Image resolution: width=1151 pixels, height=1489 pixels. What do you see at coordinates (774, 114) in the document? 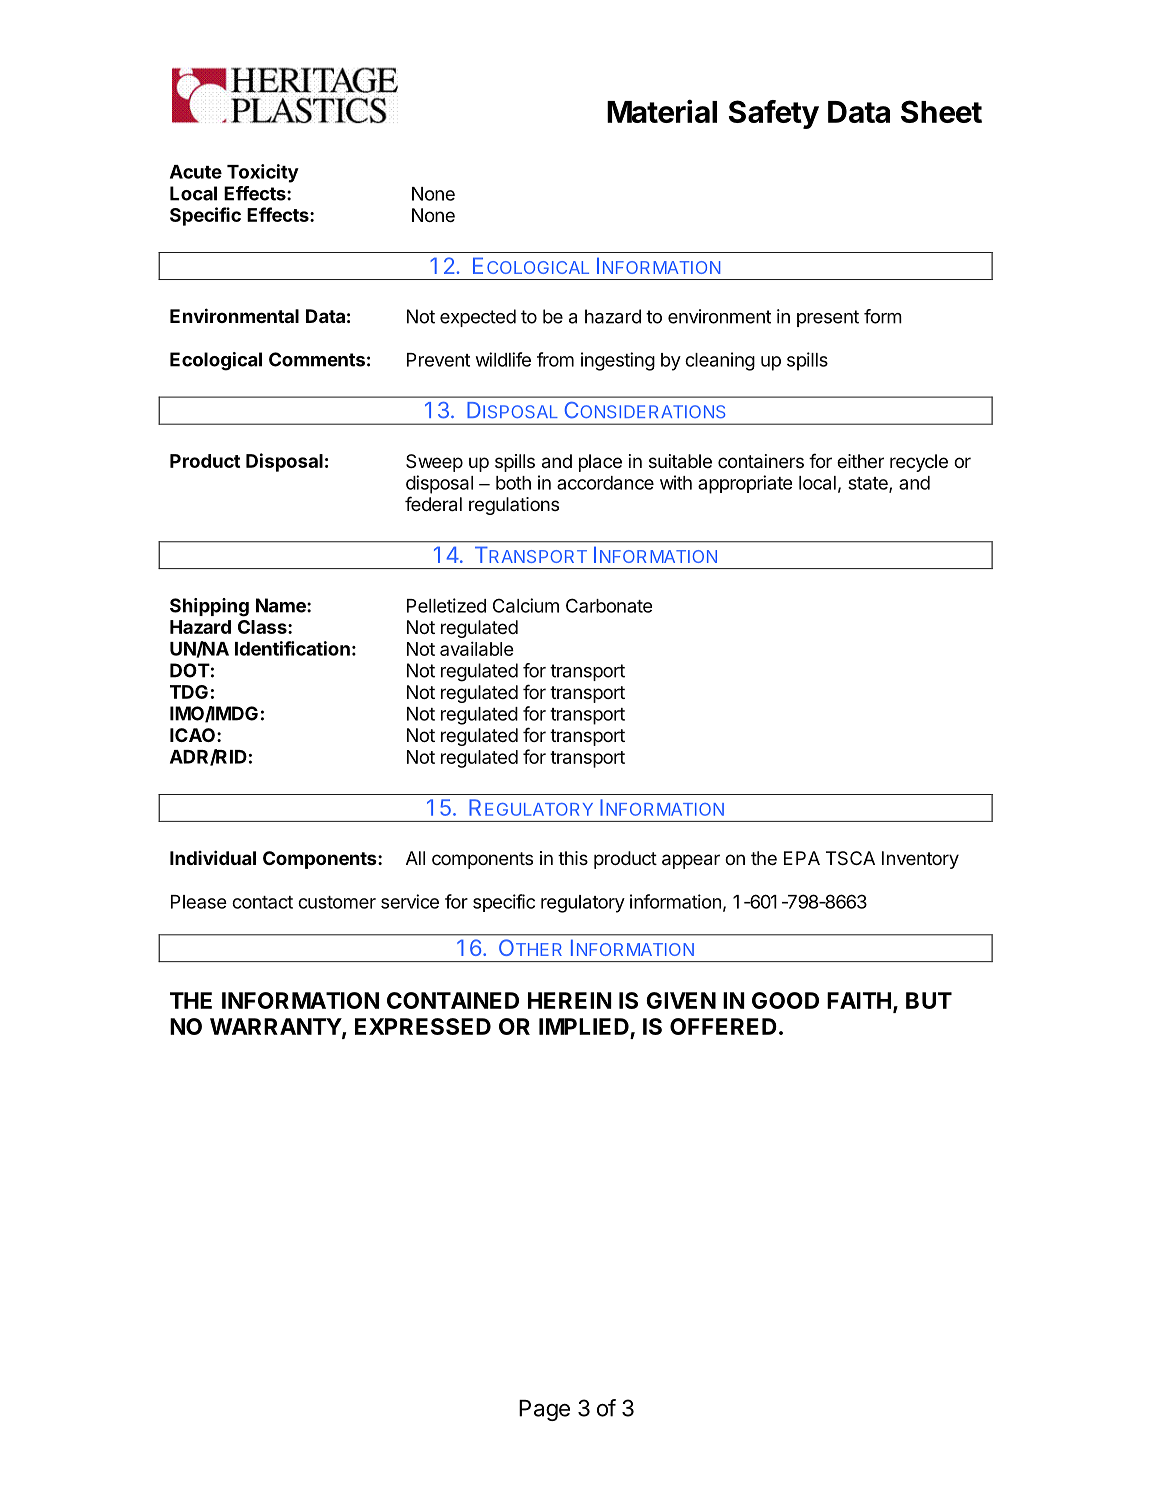
I see `Safety` at bounding box center [774, 114].
